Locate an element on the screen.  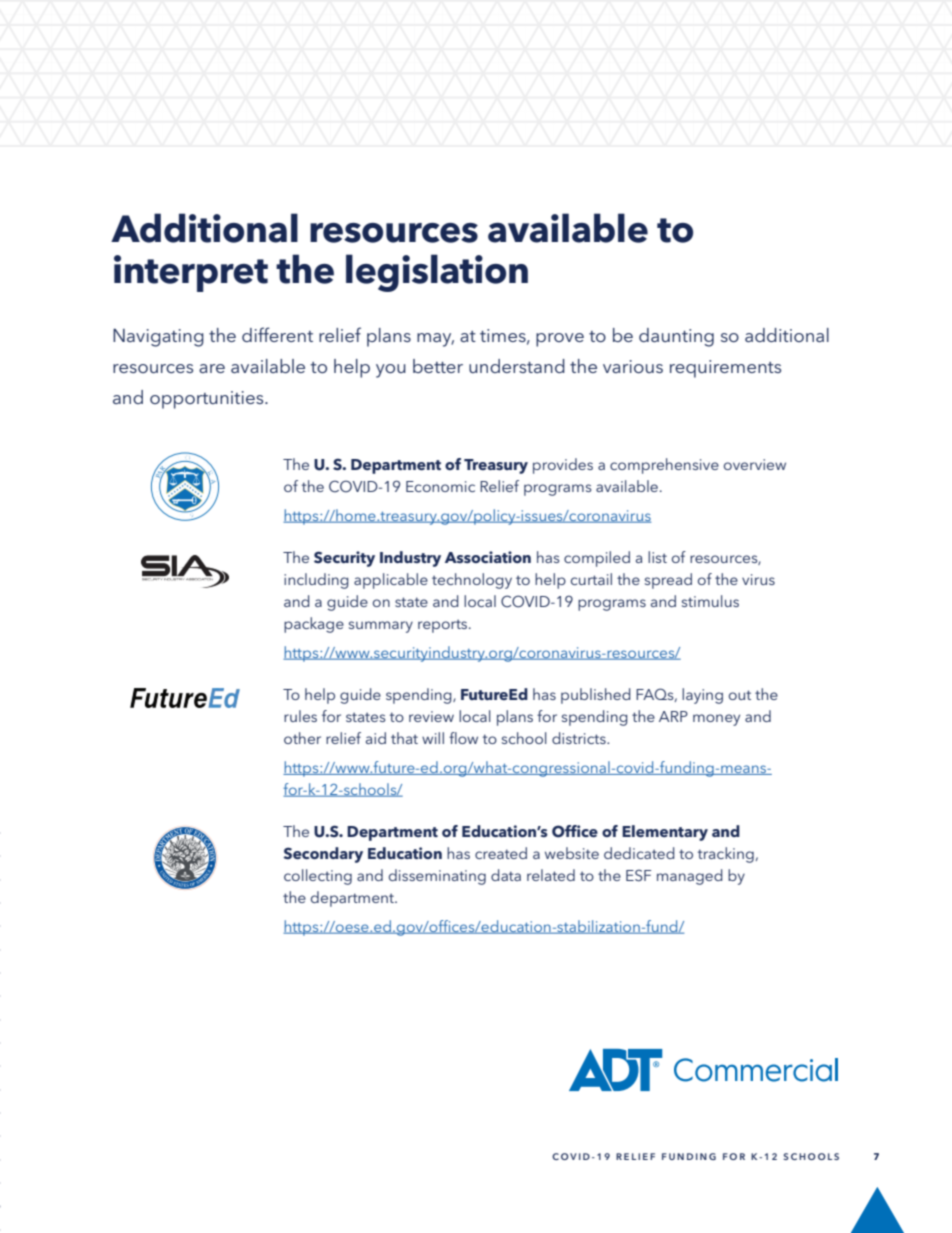
interpret is located at coordinates (191, 273).
